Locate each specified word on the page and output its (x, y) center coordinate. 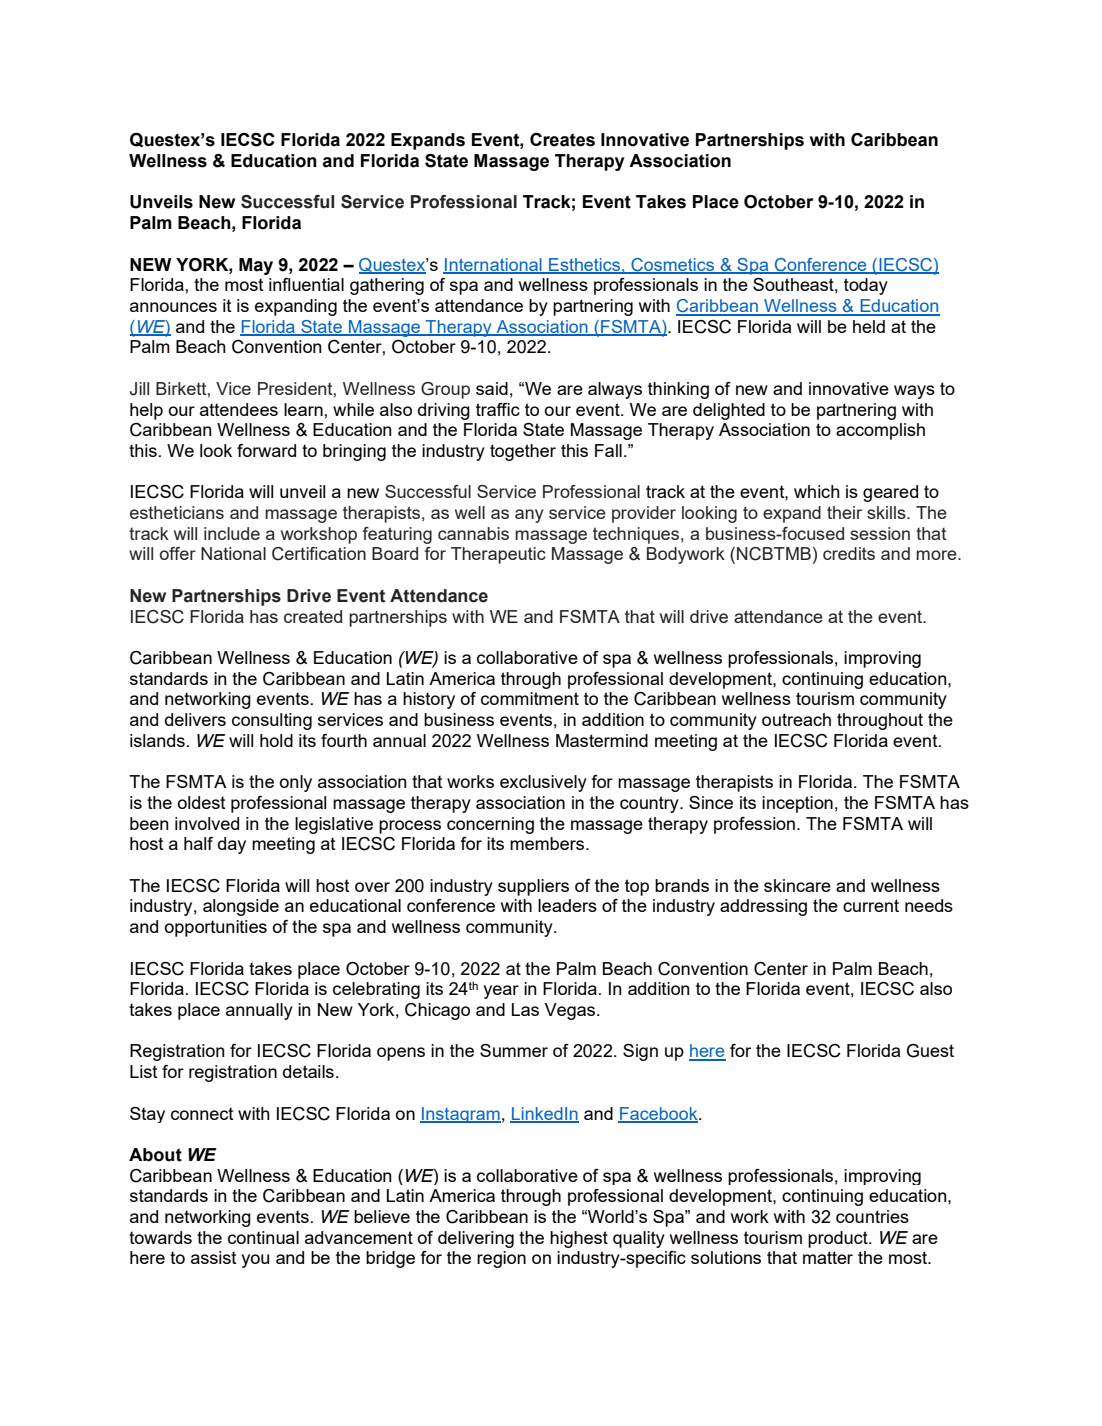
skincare (797, 885)
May (256, 266)
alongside (241, 907)
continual (263, 1237)
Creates (562, 140)
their (844, 512)
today (866, 286)
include (232, 533)
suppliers (533, 887)
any (529, 516)
